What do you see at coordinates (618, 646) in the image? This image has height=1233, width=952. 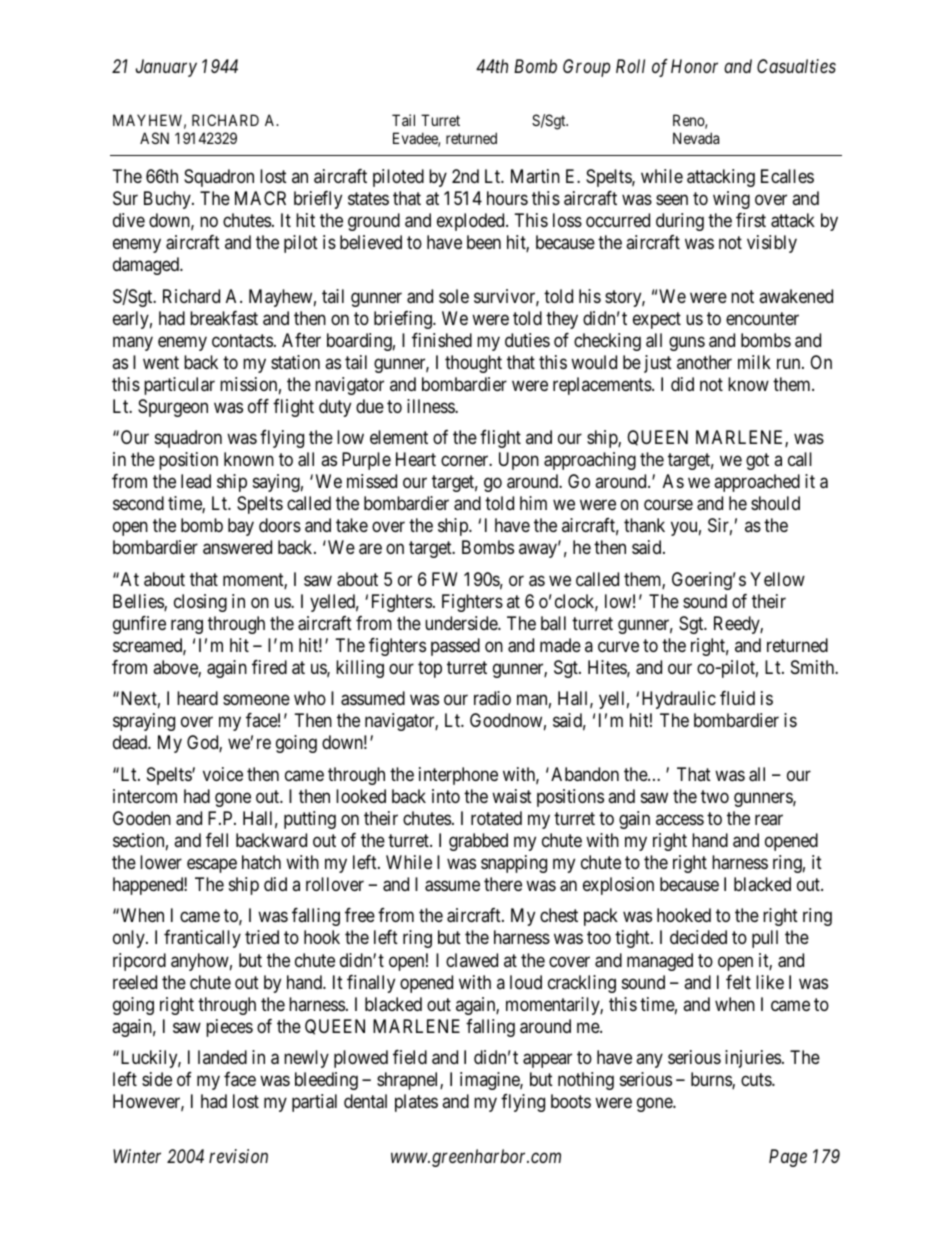 I see `curve` at bounding box center [618, 646].
